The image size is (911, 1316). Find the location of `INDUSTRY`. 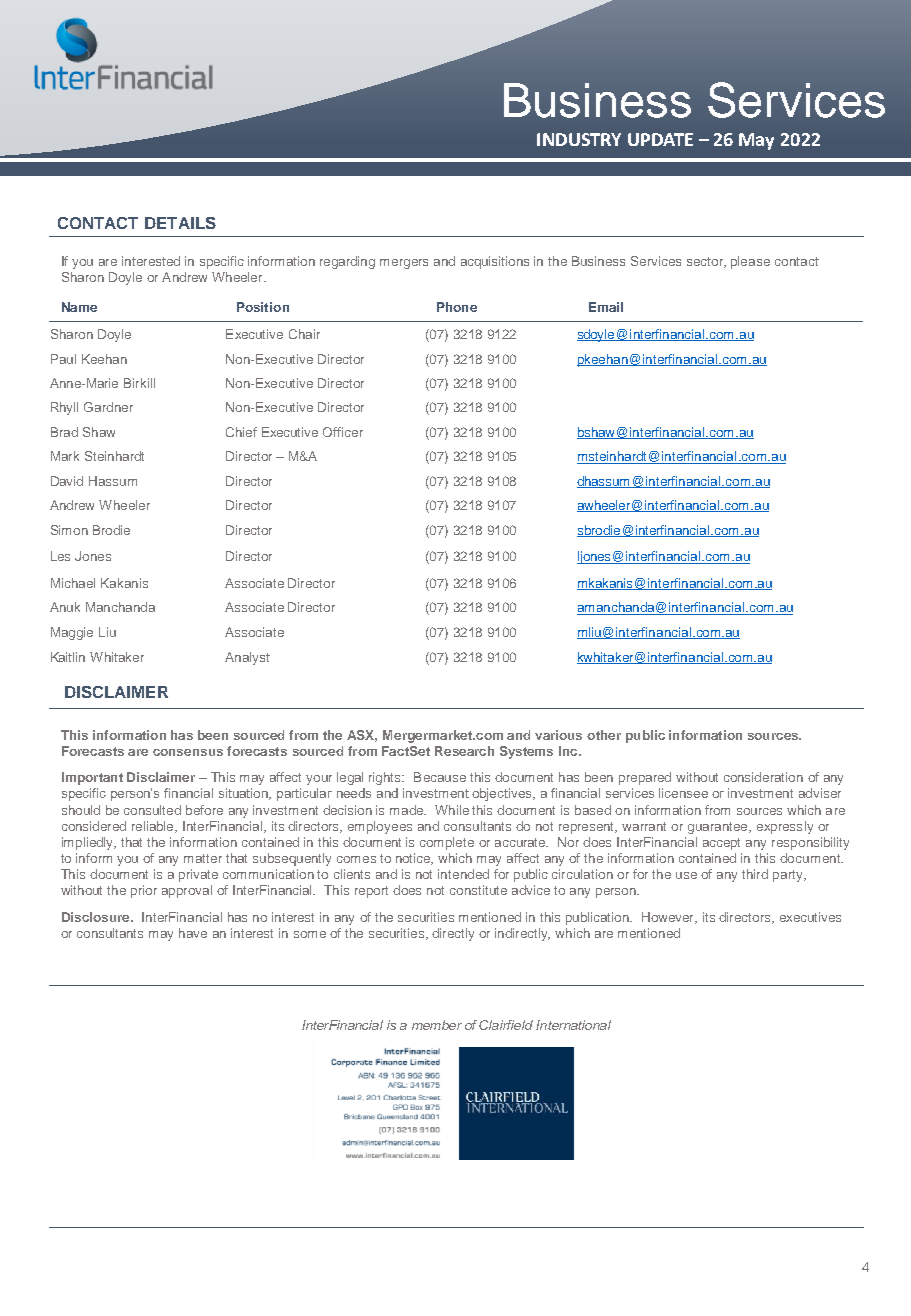

INDUSTRY is located at coordinates (579, 139).
